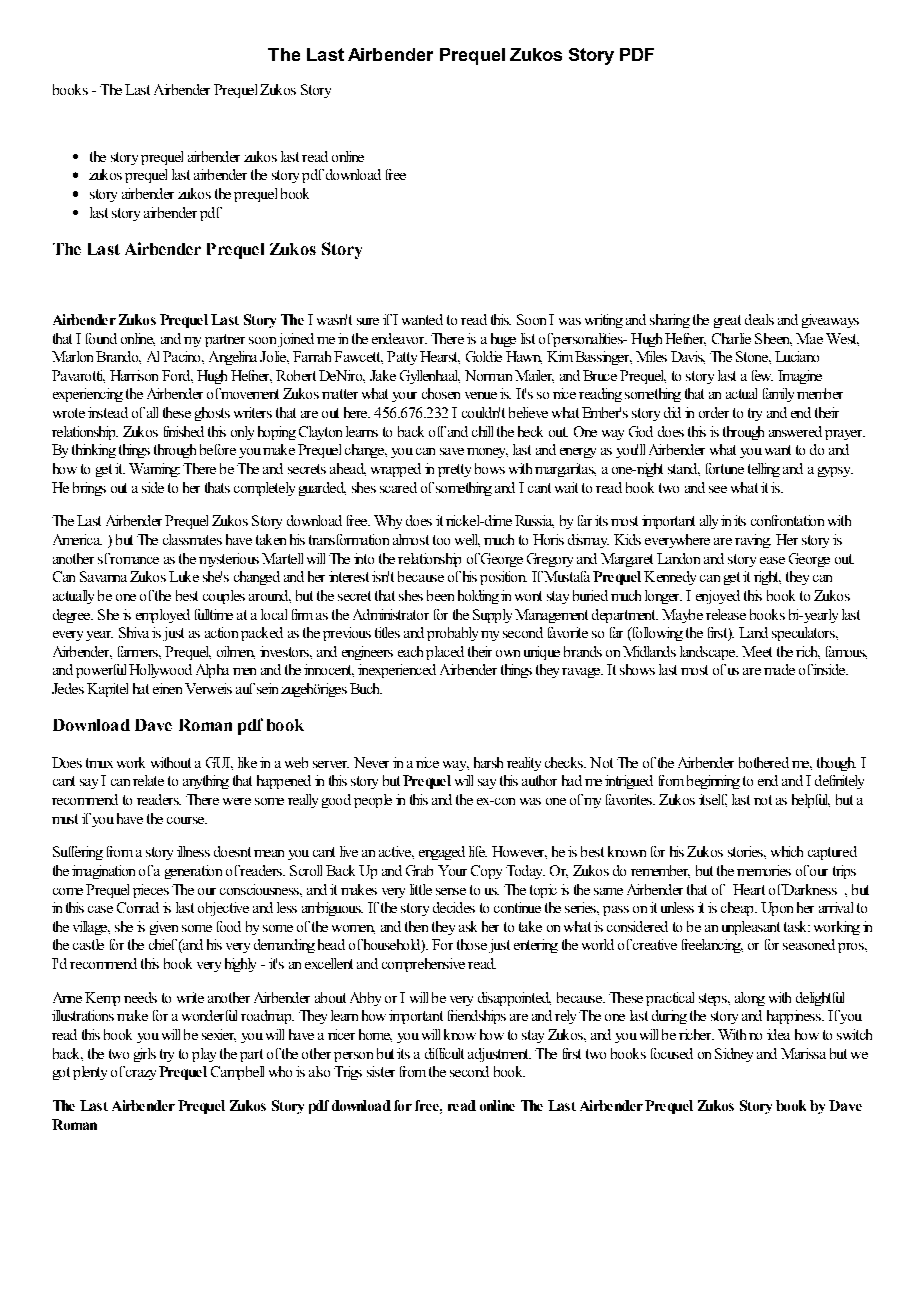  What do you see at coordinates (764, 870) in the document?
I see `memories` at bounding box center [764, 870].
